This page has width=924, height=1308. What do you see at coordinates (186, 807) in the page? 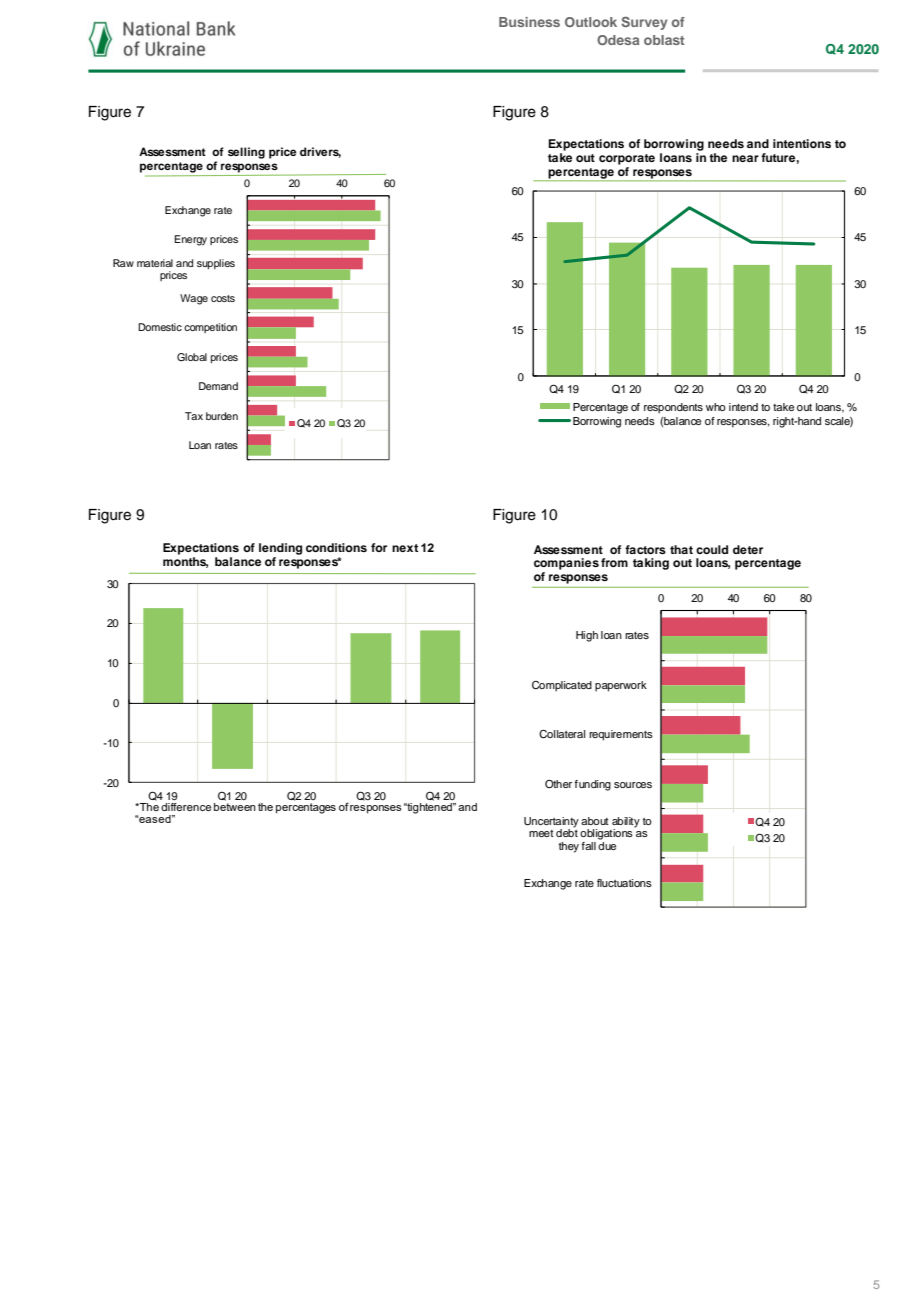
I see `difference` at bounding box center [186, 807].
